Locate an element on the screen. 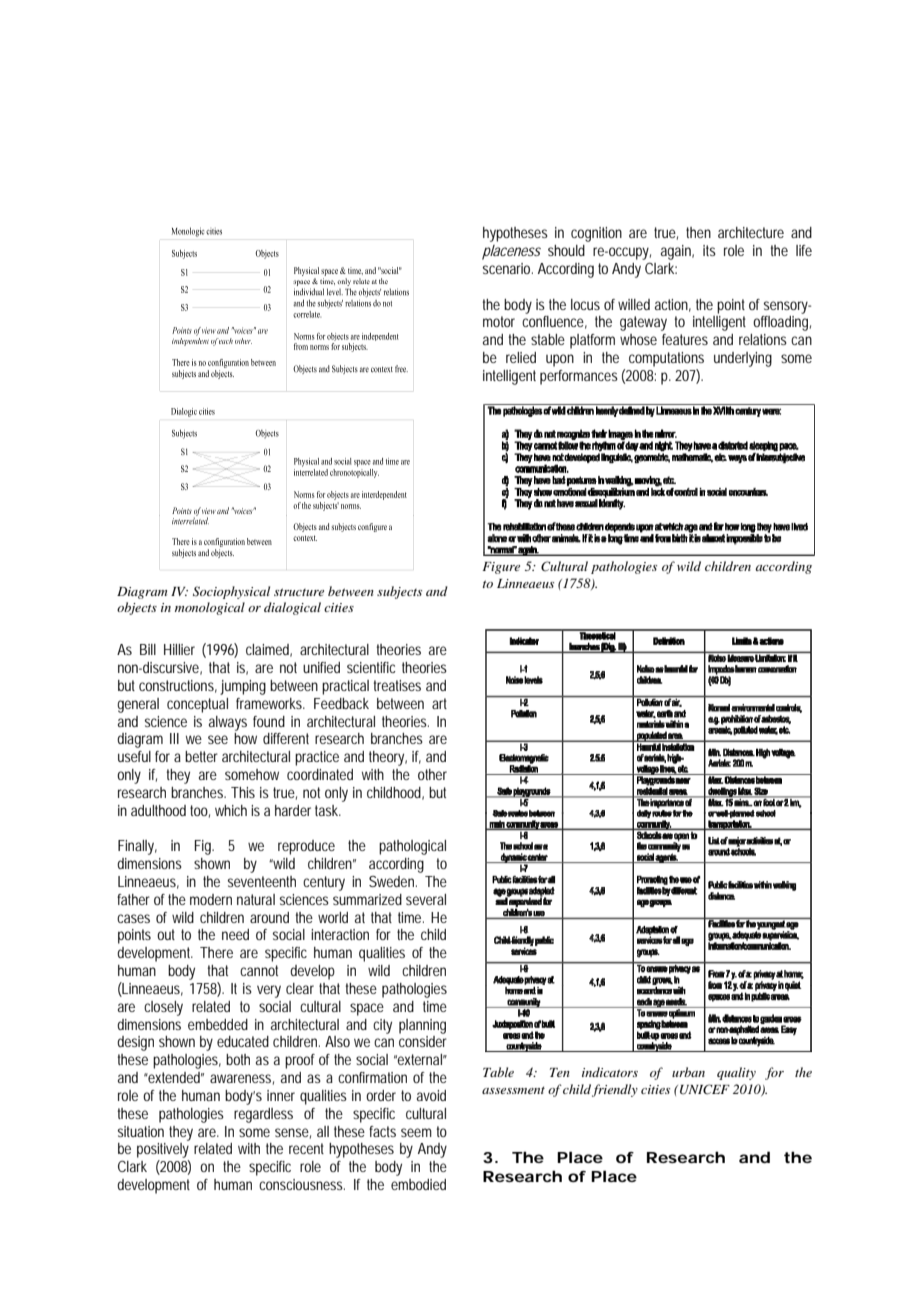 The image size is (924, 1308). positively is located at coordinates (163, 1150).
